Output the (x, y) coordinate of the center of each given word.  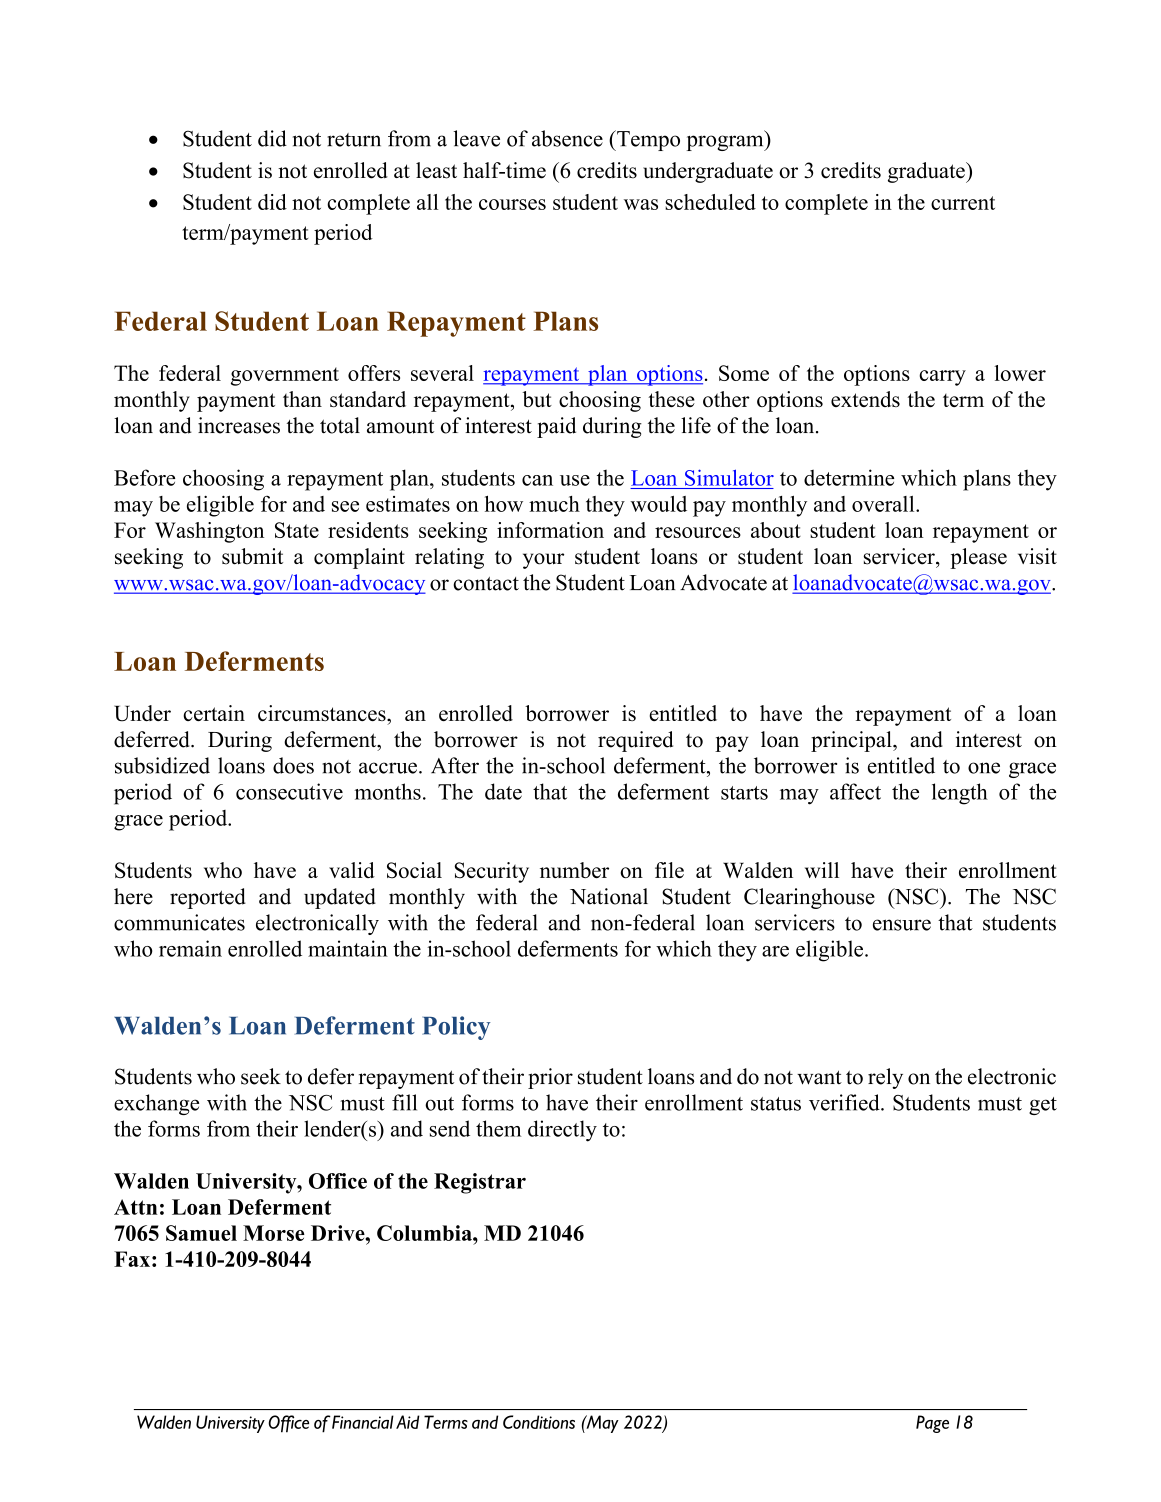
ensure (902, 925)
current (963, 203)
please (978, 558)
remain (190, 948)
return (354, 140)
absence (567, 138)
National (609, 896)
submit (252, 556)
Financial (363, 1422)
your (543, 561)
